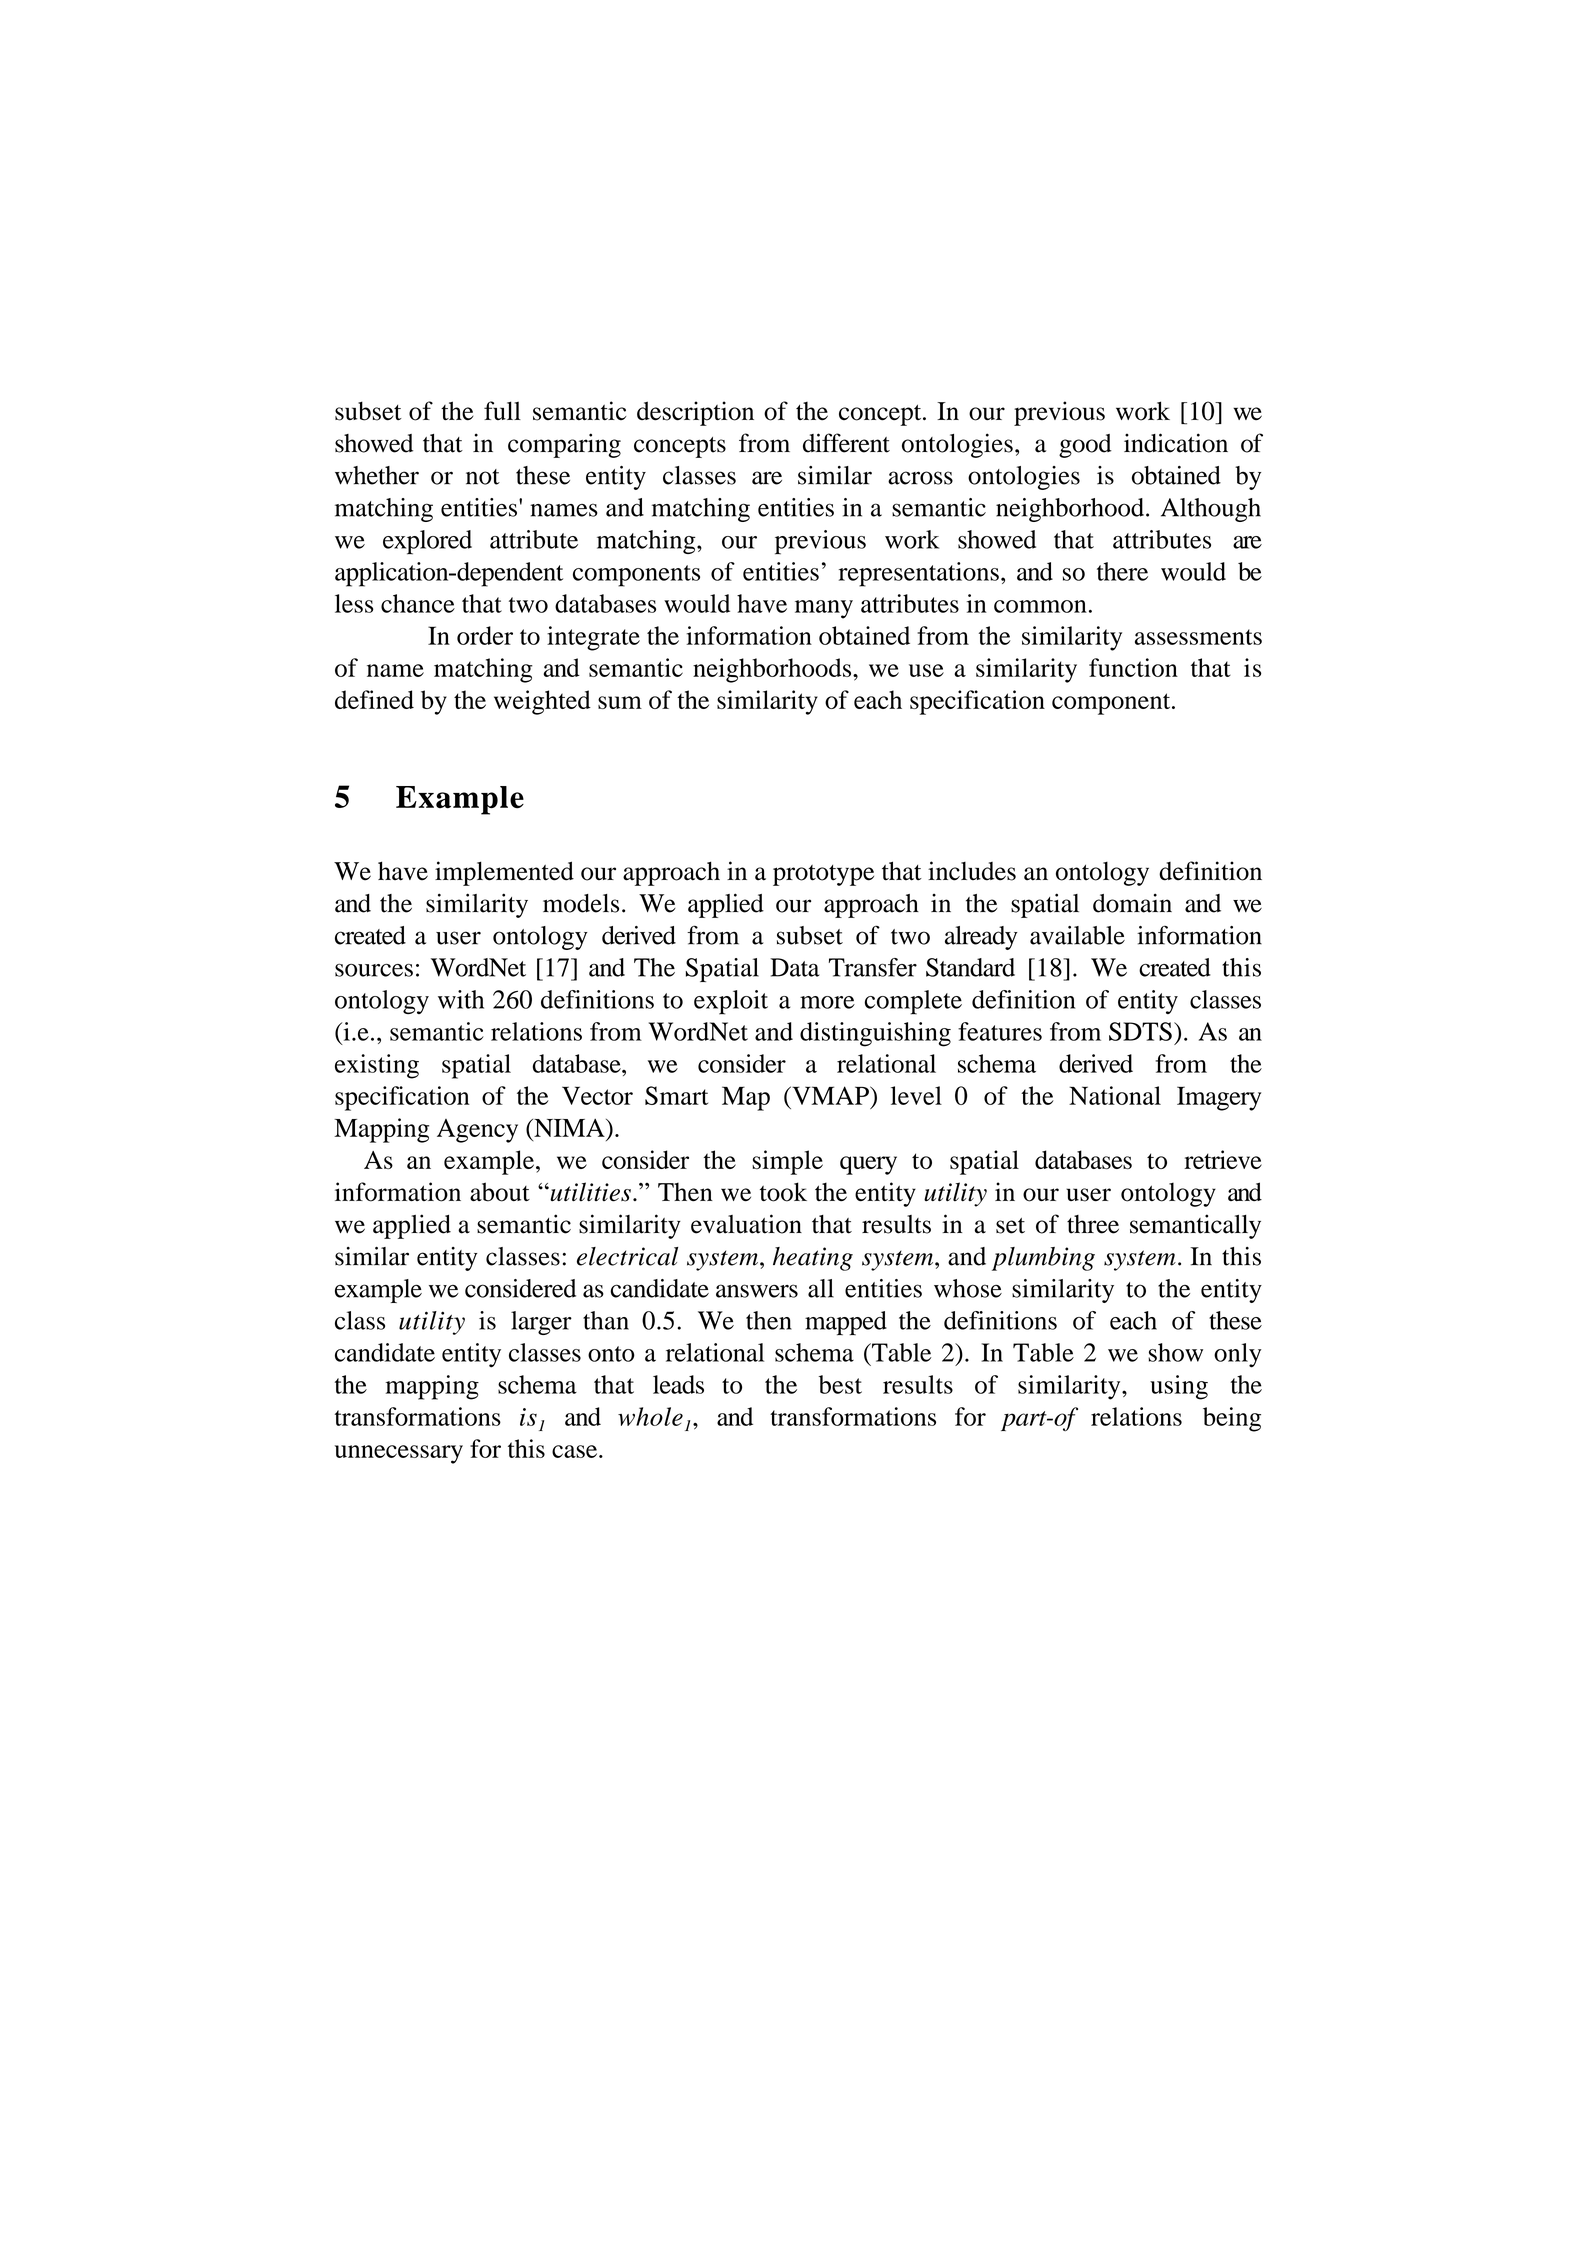  I want to click on indication, so click(1176, 443).
